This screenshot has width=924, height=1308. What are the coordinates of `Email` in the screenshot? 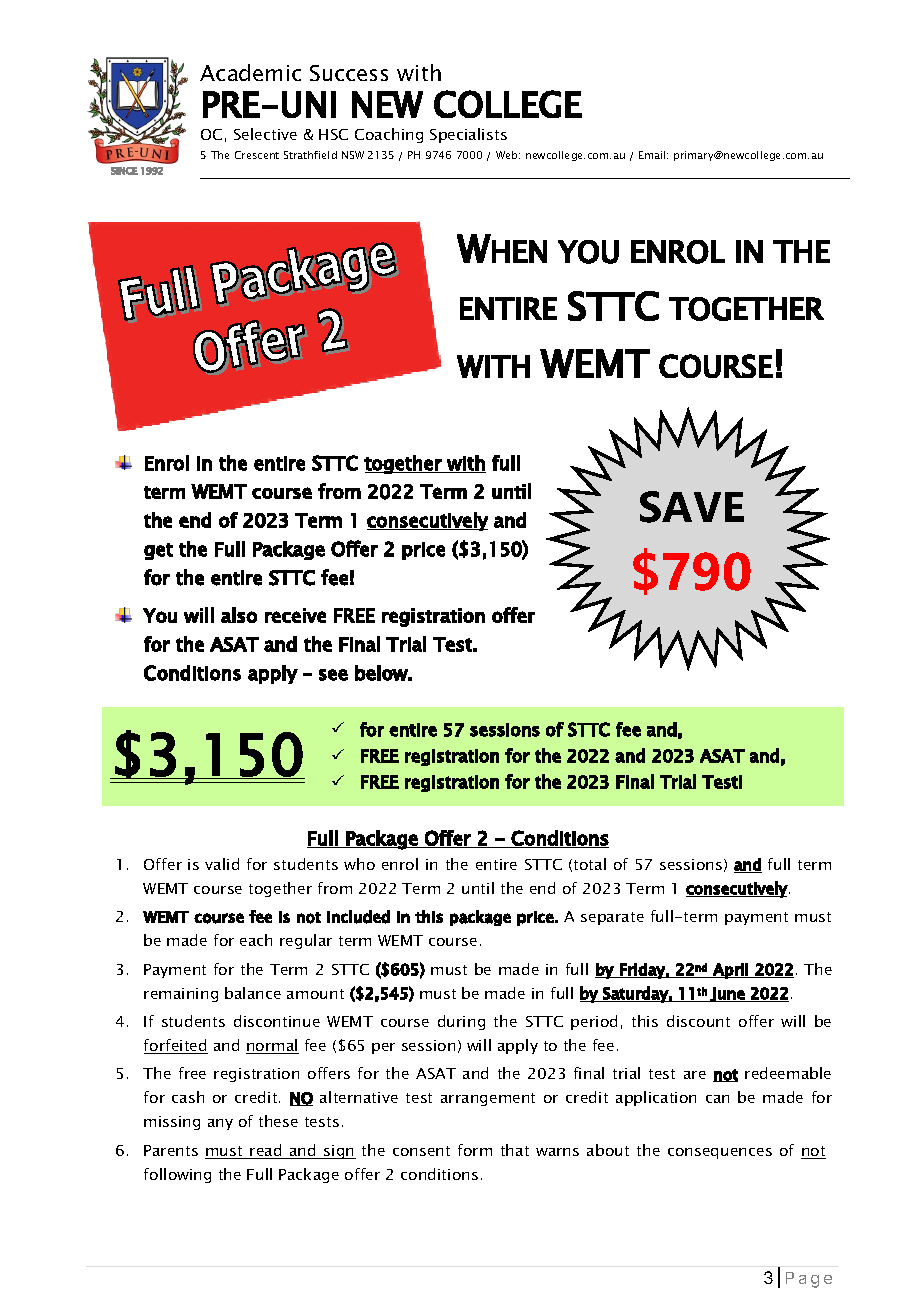 It's located at (653, 155).
